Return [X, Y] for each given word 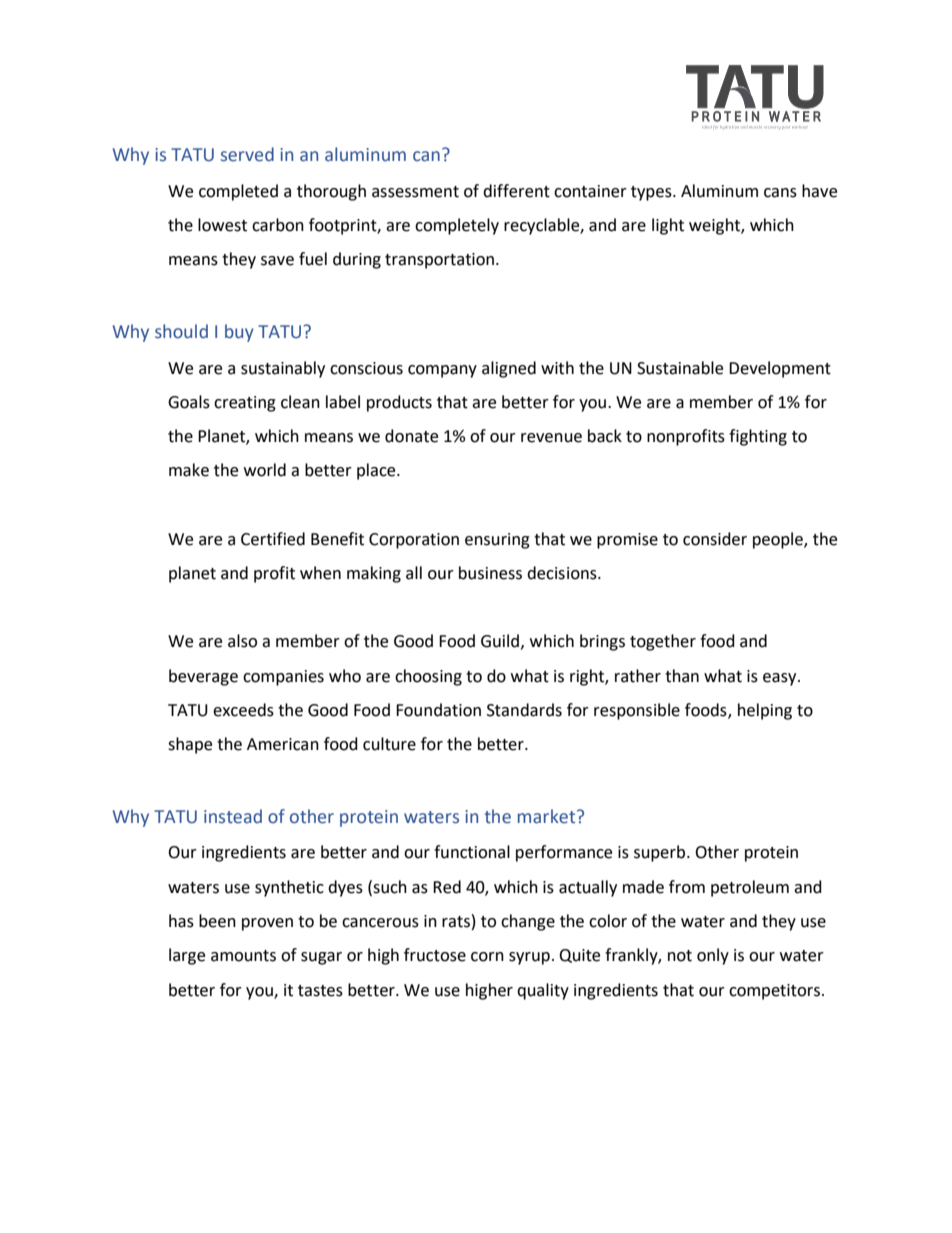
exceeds [243, 710]
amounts [243, 956]
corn [487, 957]
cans [780, 193]
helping [765, 711]
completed [238, 192]
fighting [758, 437]
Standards [524, 710]
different [516, 191]
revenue [551, 438]
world [265, 470]
